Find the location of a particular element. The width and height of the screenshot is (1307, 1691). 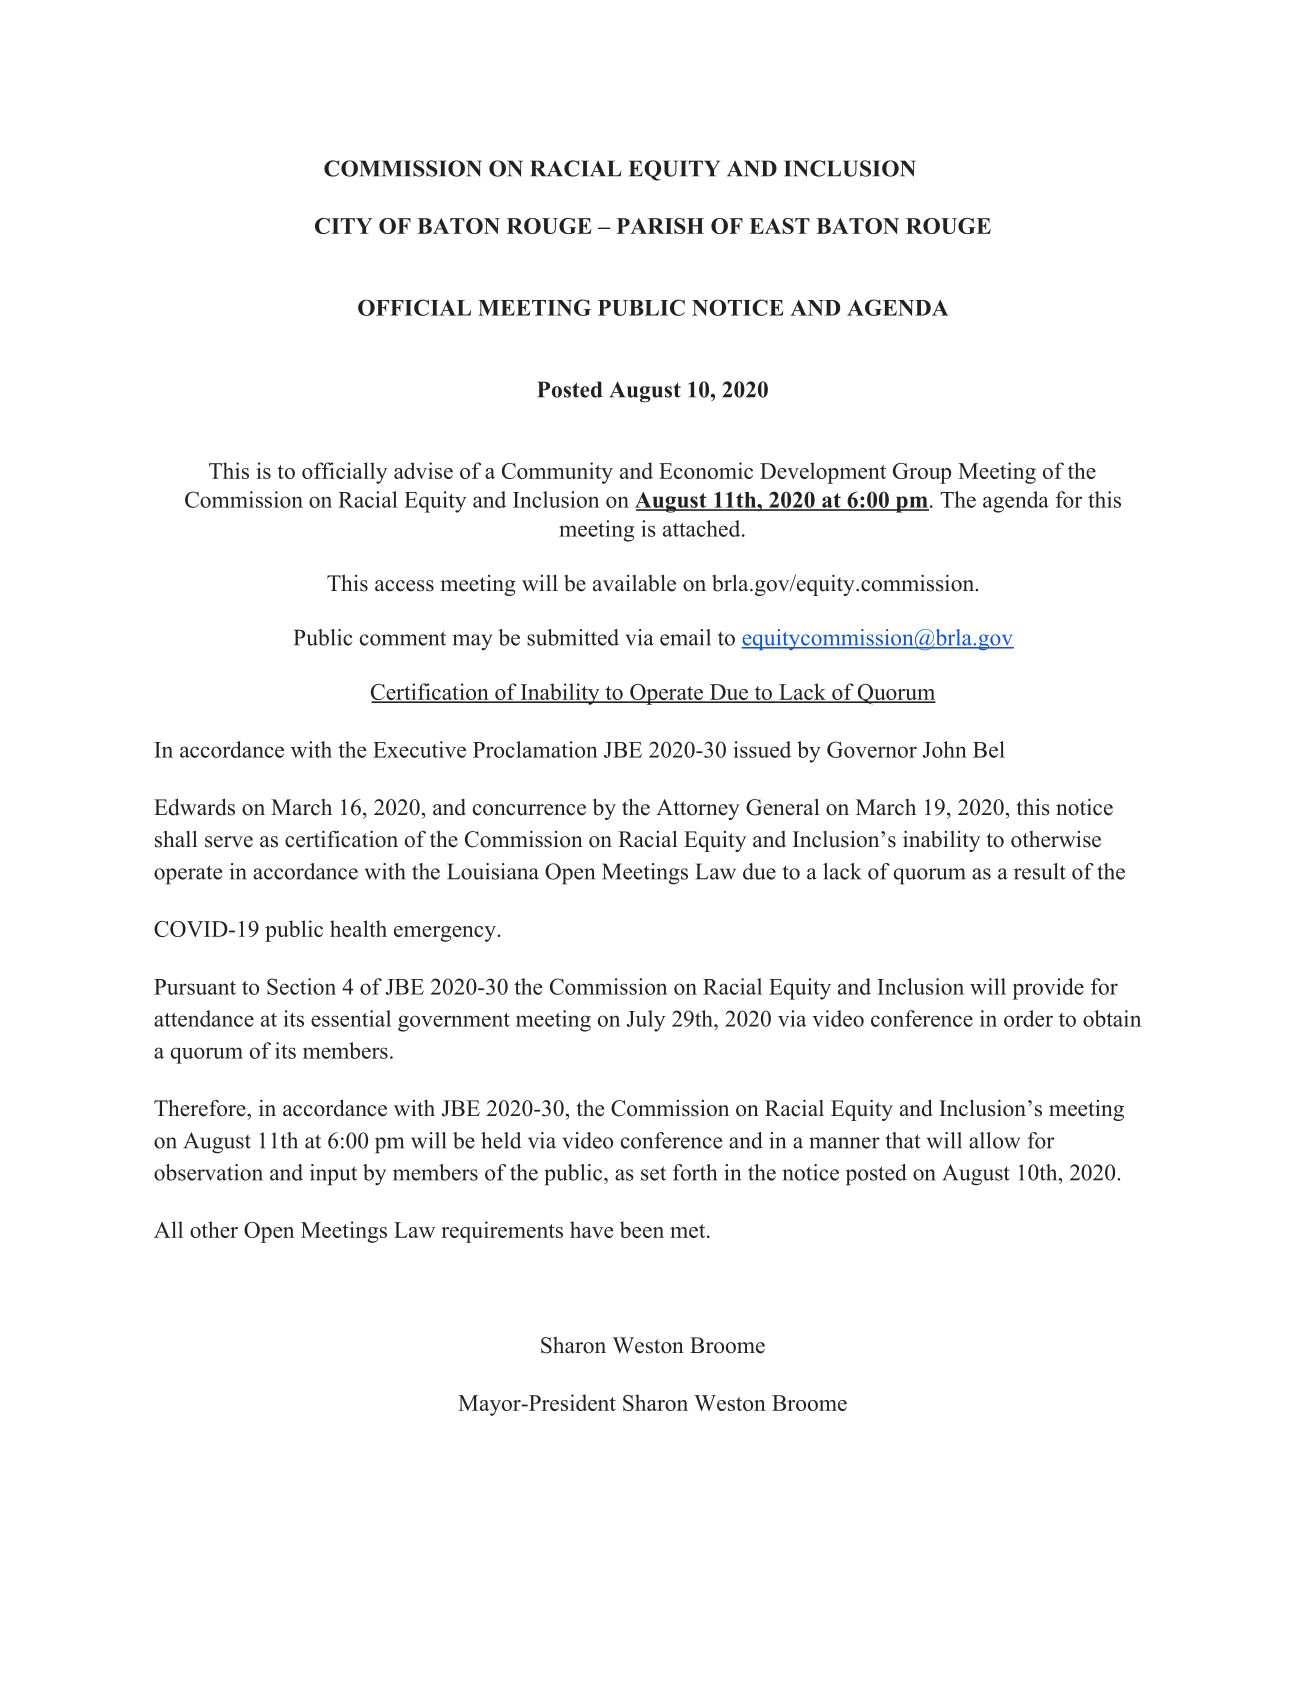

CITY is located at coordinates (343, 226).
